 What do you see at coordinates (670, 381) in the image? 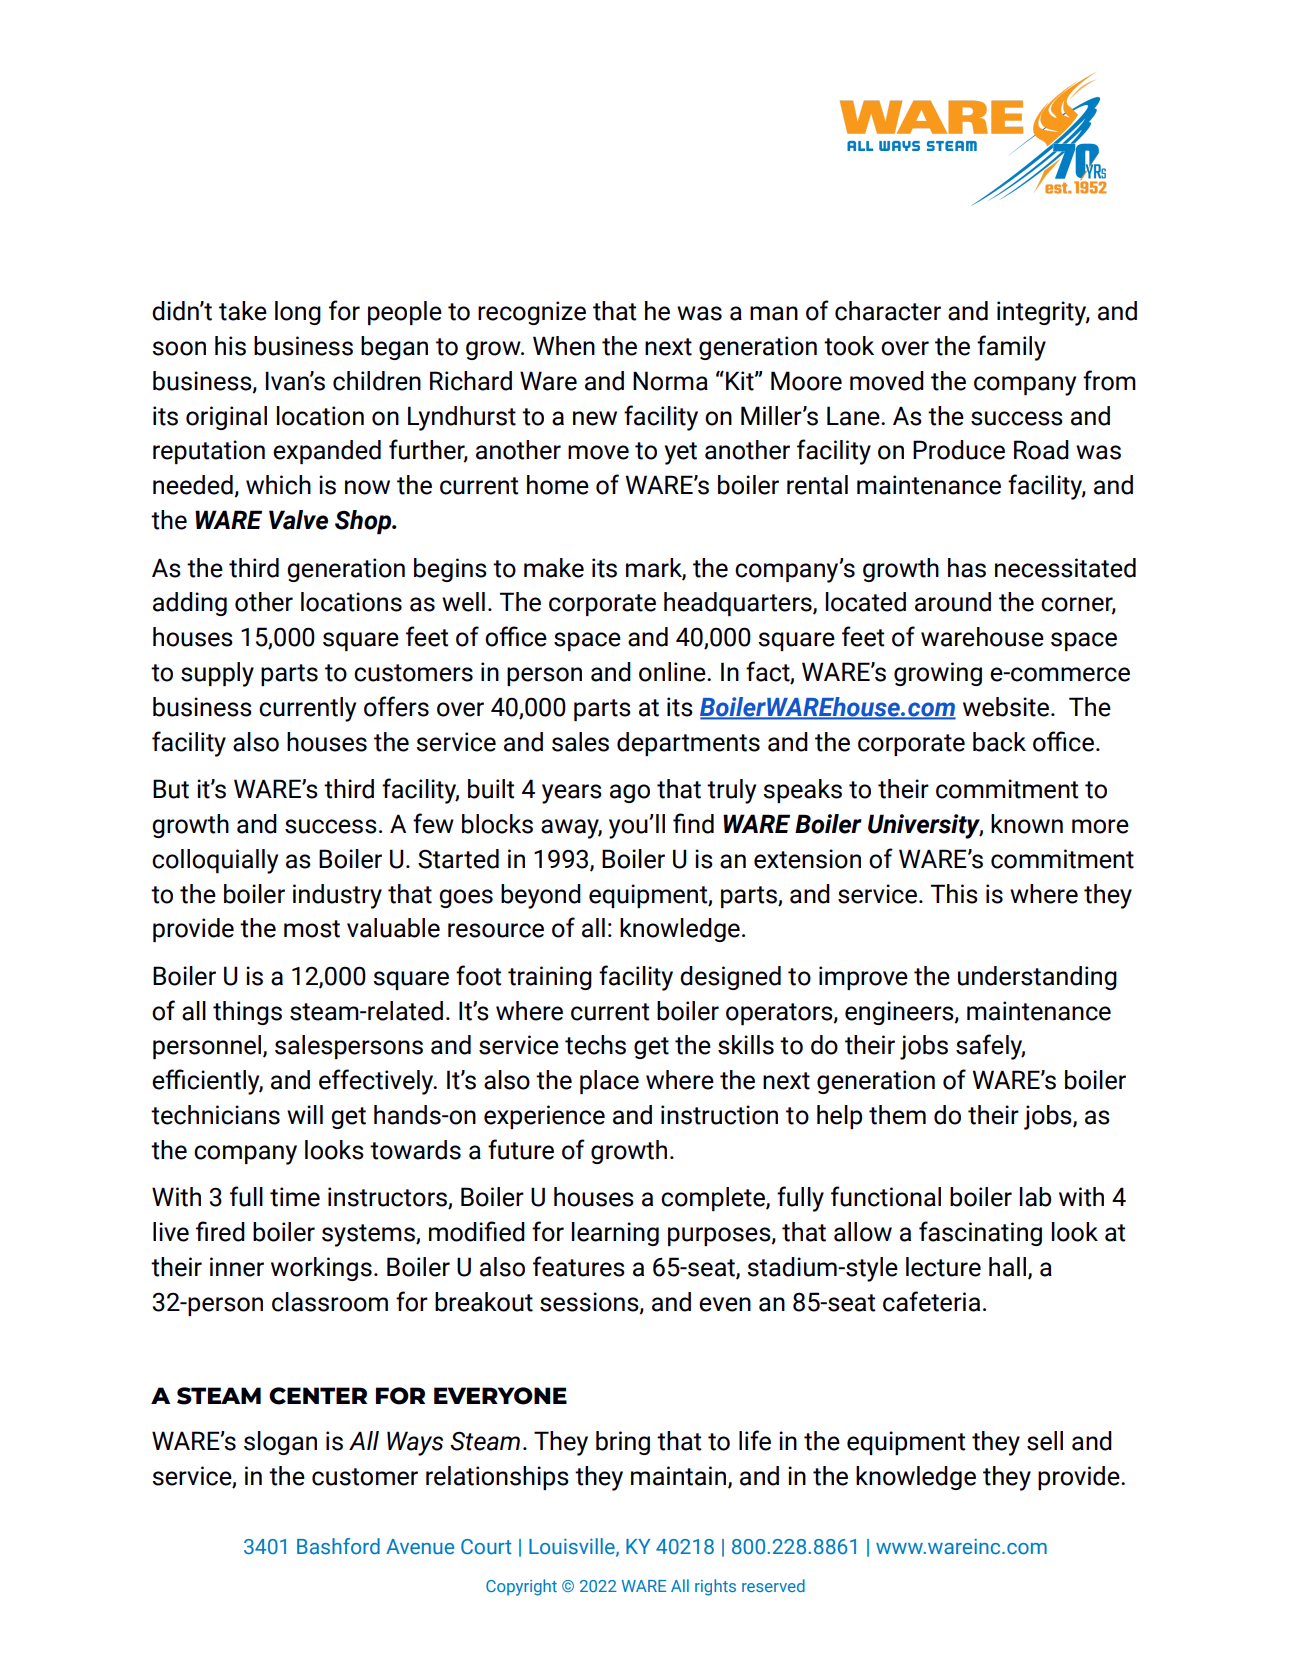
I see `Norma` at bounding box center [670, 381].
